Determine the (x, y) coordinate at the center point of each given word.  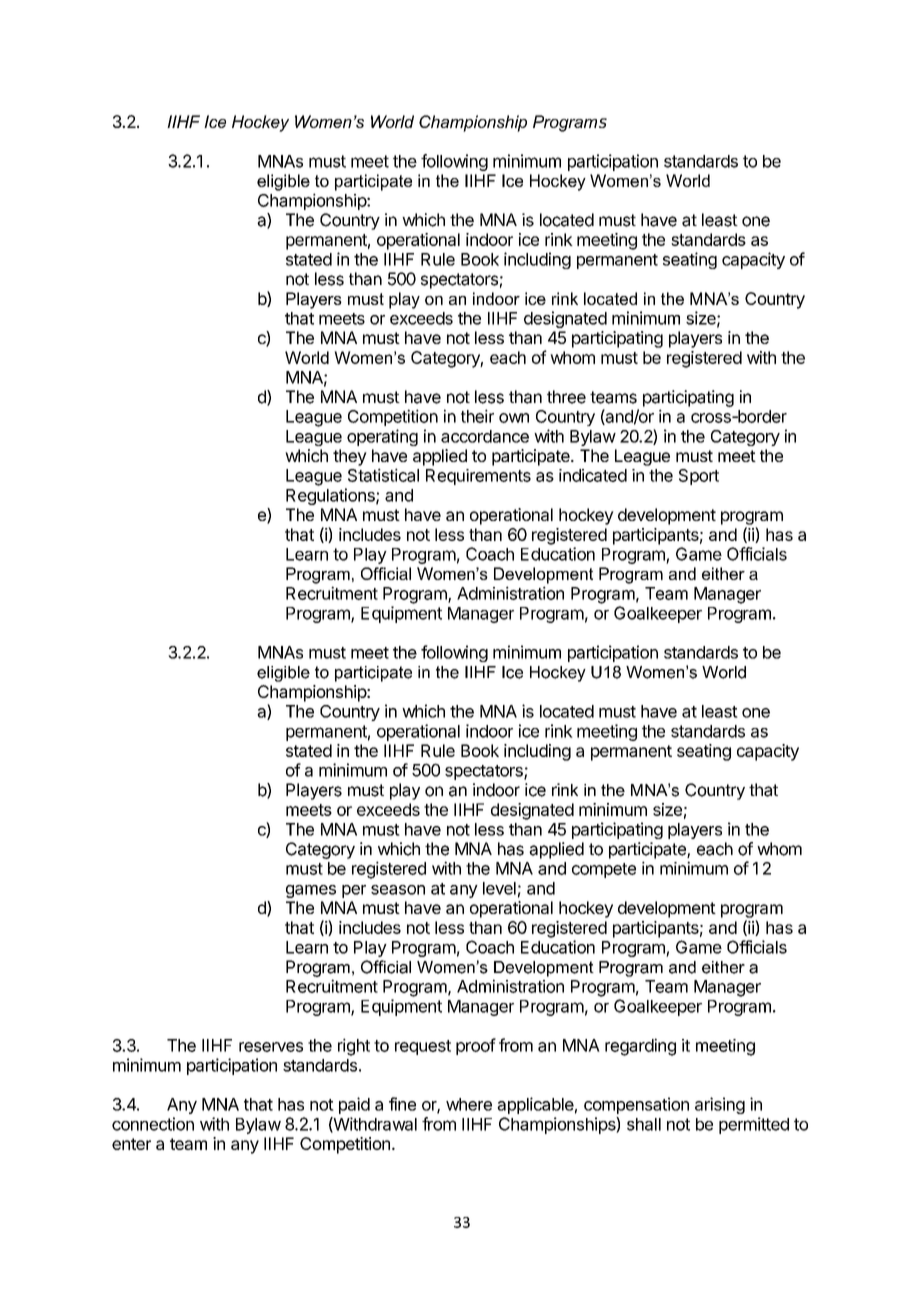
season (398, 890)
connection (153, 1124)
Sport (699, 477)
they (350, 457)
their (477, 416)
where (469, 1104)
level (499, 888)
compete (604, 870)
